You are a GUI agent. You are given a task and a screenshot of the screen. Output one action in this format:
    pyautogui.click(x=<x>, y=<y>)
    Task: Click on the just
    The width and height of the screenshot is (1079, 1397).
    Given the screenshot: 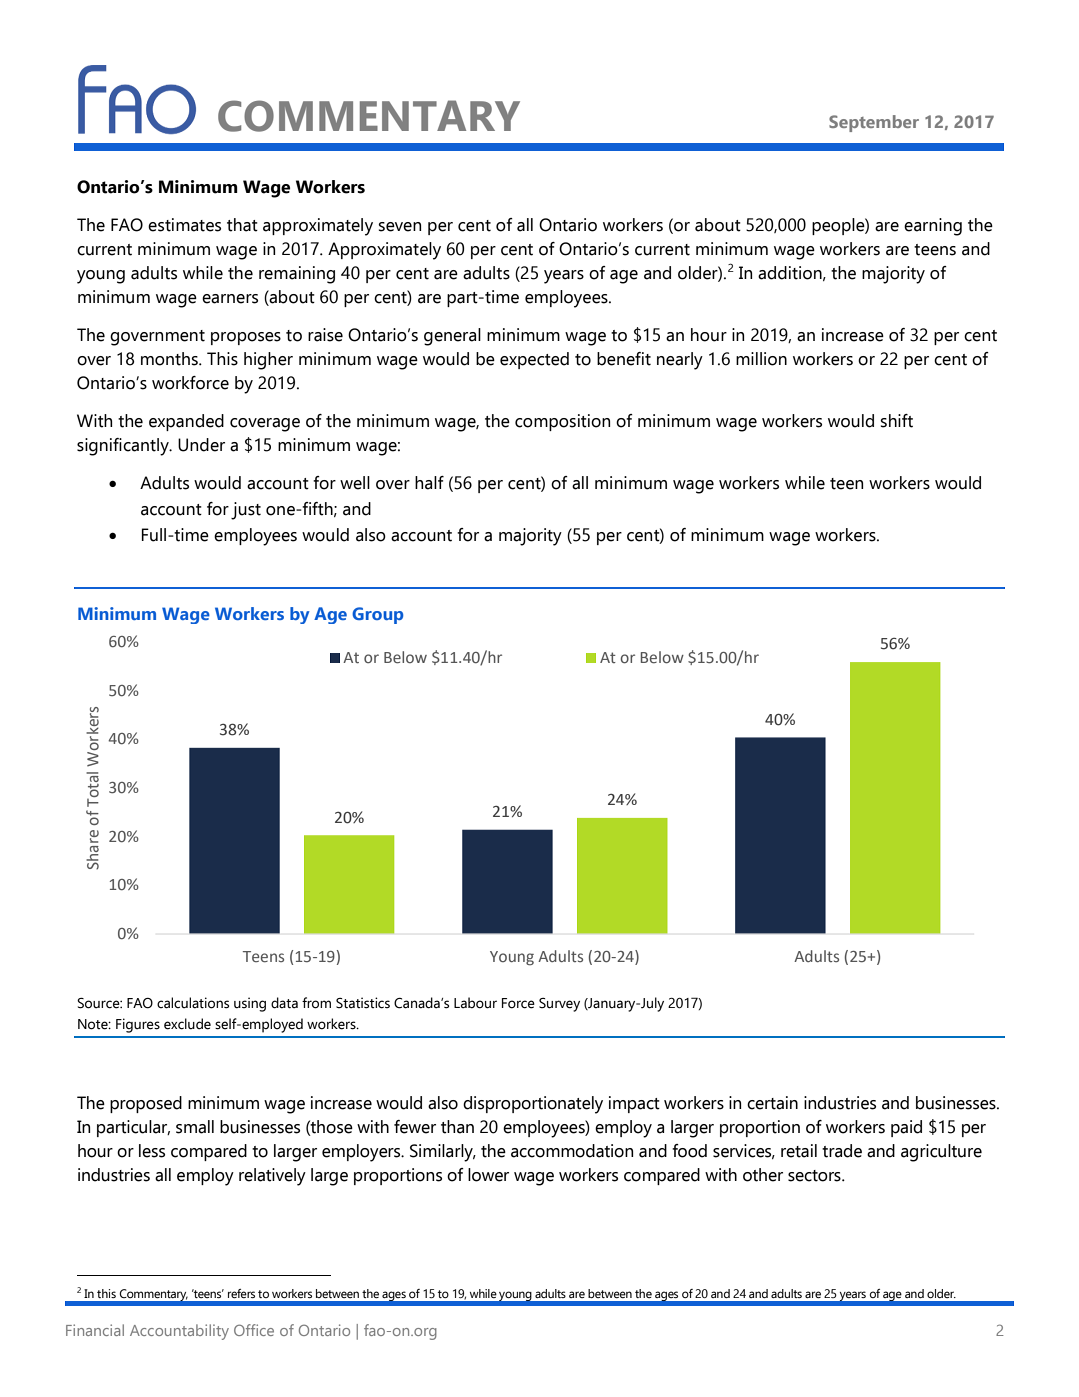 What is the action you would take?
    pyautogui.click(x=246, y=511)
